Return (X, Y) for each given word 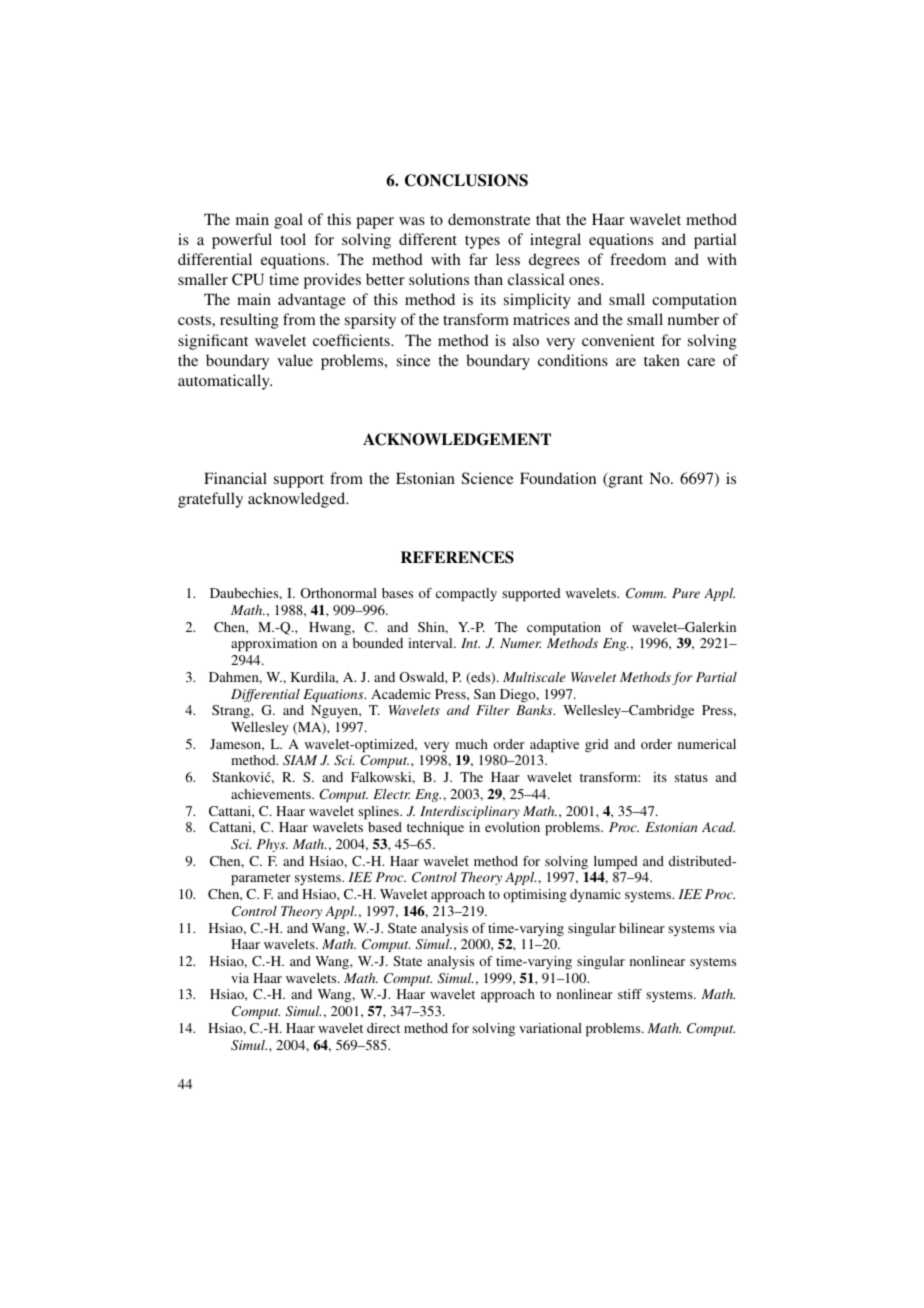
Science (487, 478)
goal (288, 221)
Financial (235, 478)
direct (383, 1028)
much (471, 744)
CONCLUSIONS (466, 180)
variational (550, 1028)
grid (596, 745)
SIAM (300, 760)
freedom (638, 259)
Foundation (558, 478)
